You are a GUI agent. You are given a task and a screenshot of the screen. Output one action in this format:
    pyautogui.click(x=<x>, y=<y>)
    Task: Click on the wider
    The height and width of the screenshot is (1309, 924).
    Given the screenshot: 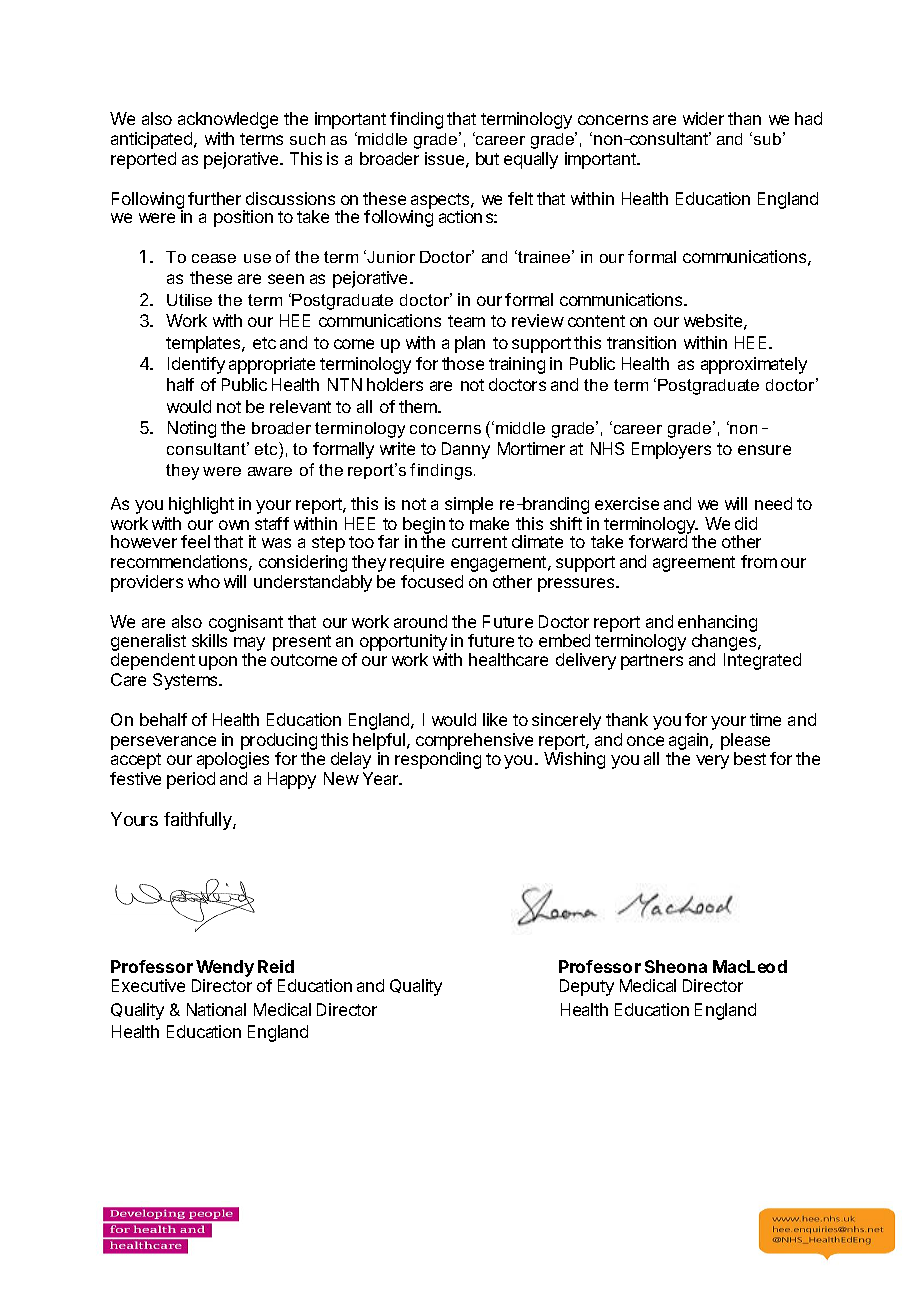 What is the action you would take?
    pyautogui.click(x=703, y=118)
